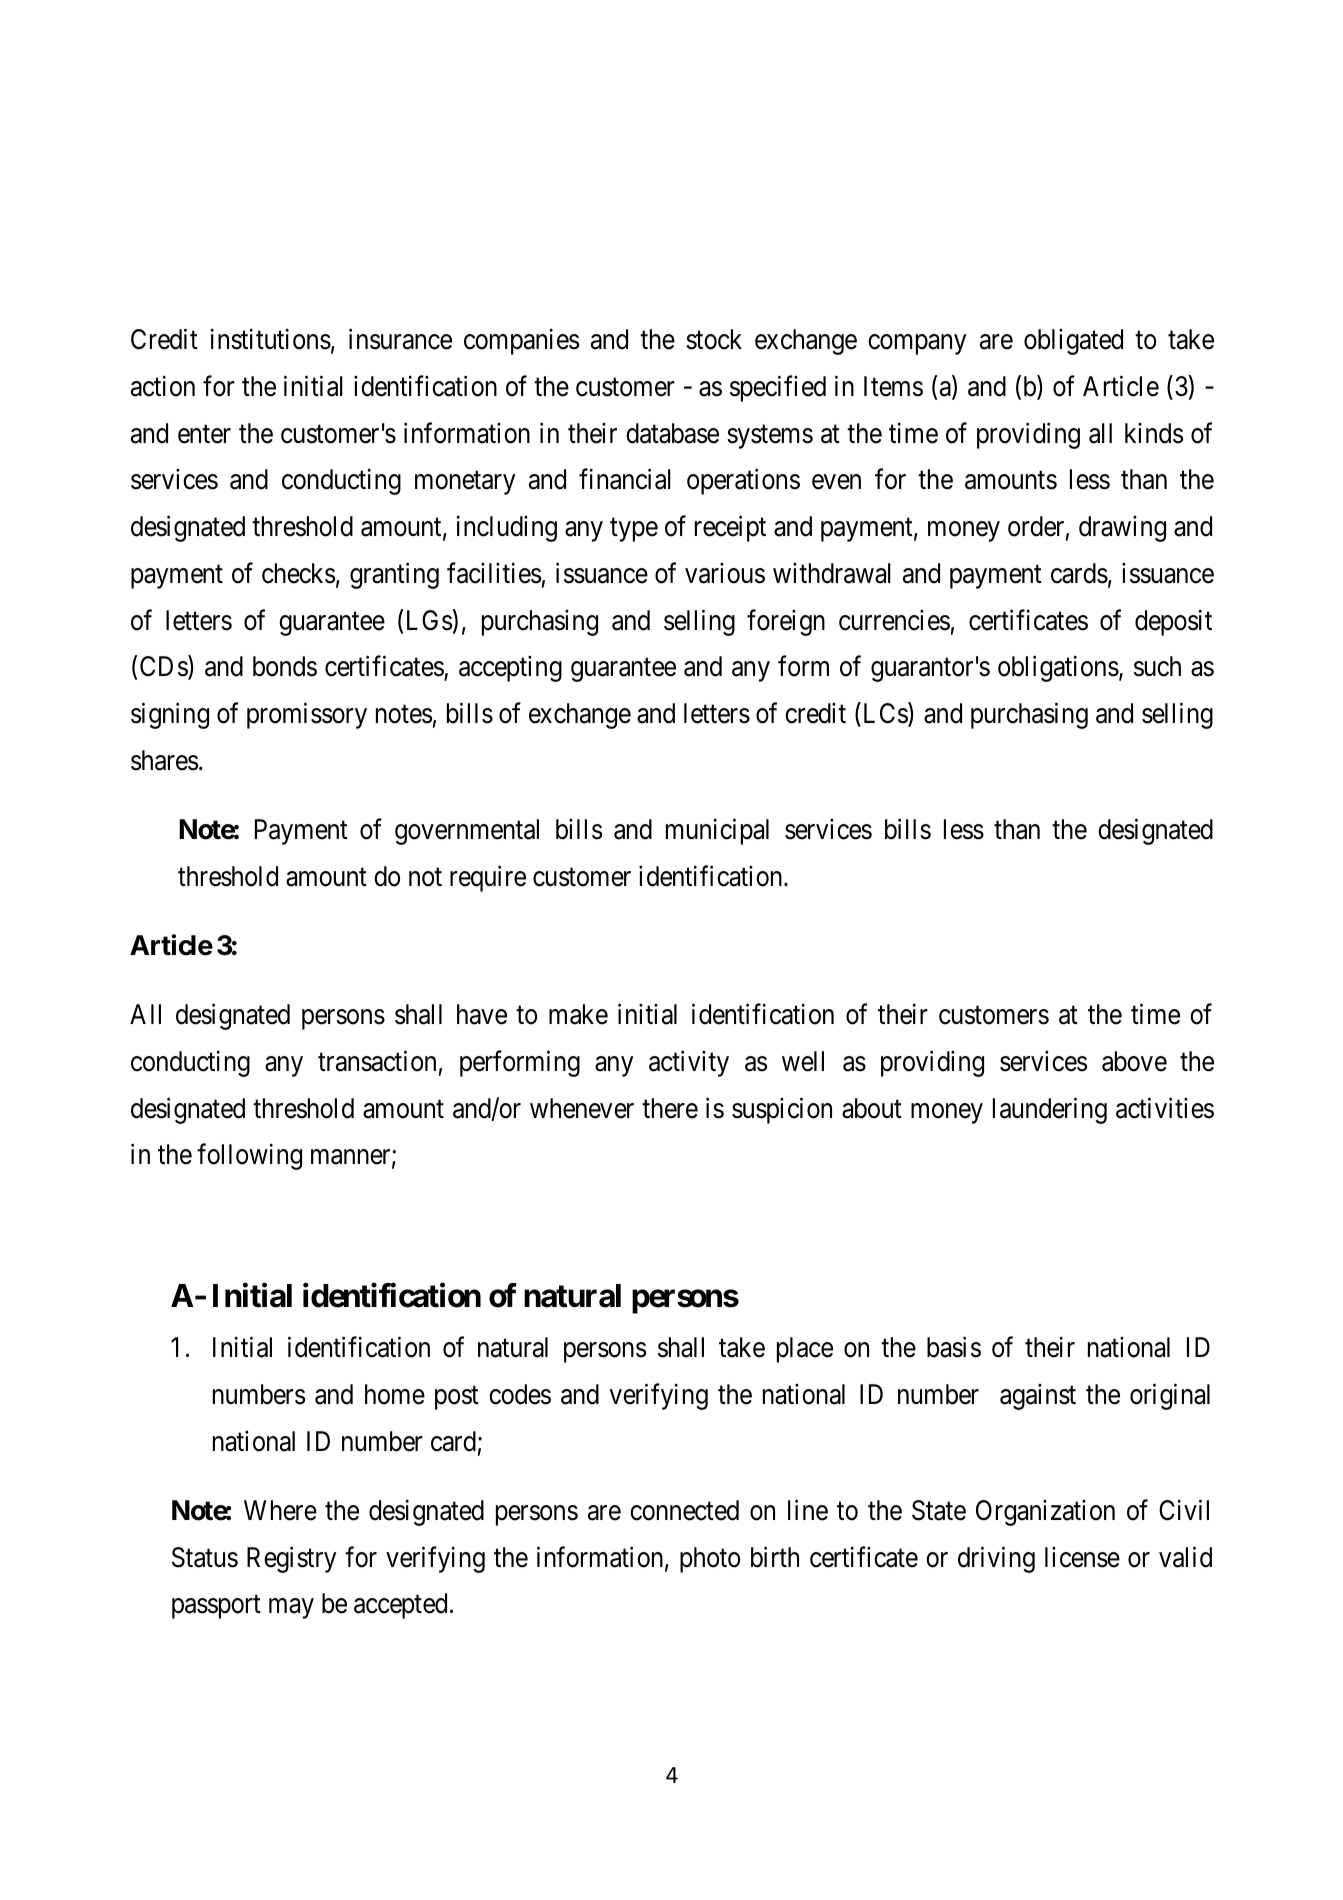  What do you see at coordinates (1058, 669) in the page?
I see `obligations` at bounding box center [1058, 669].
